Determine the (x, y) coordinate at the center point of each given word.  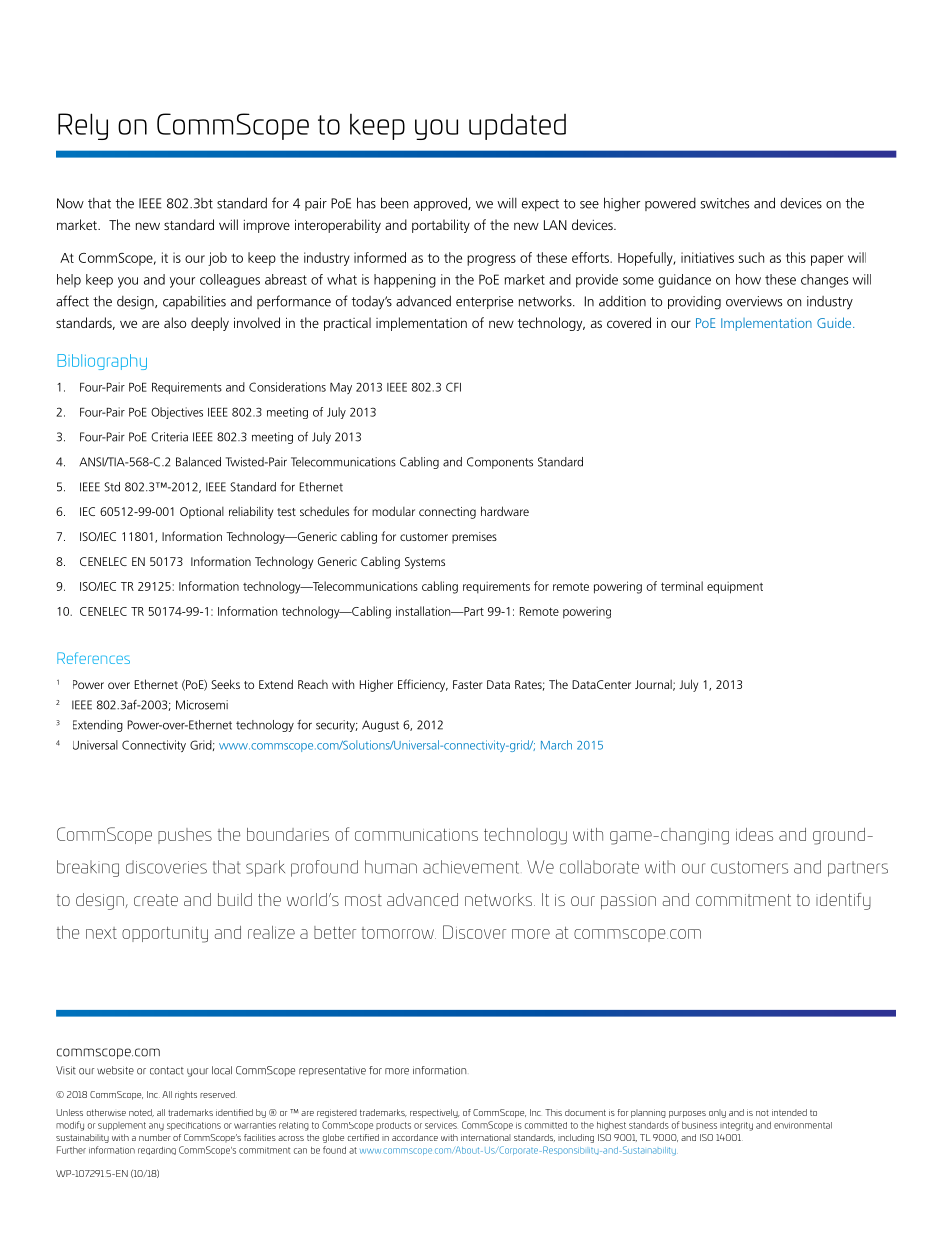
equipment (735, 588)
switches (725, 203)
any (156, 1127)
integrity (736, 1126)
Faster (467, 684)
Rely (83, 126)
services (441, 1125)
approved (441, 204)
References (93, 658)
